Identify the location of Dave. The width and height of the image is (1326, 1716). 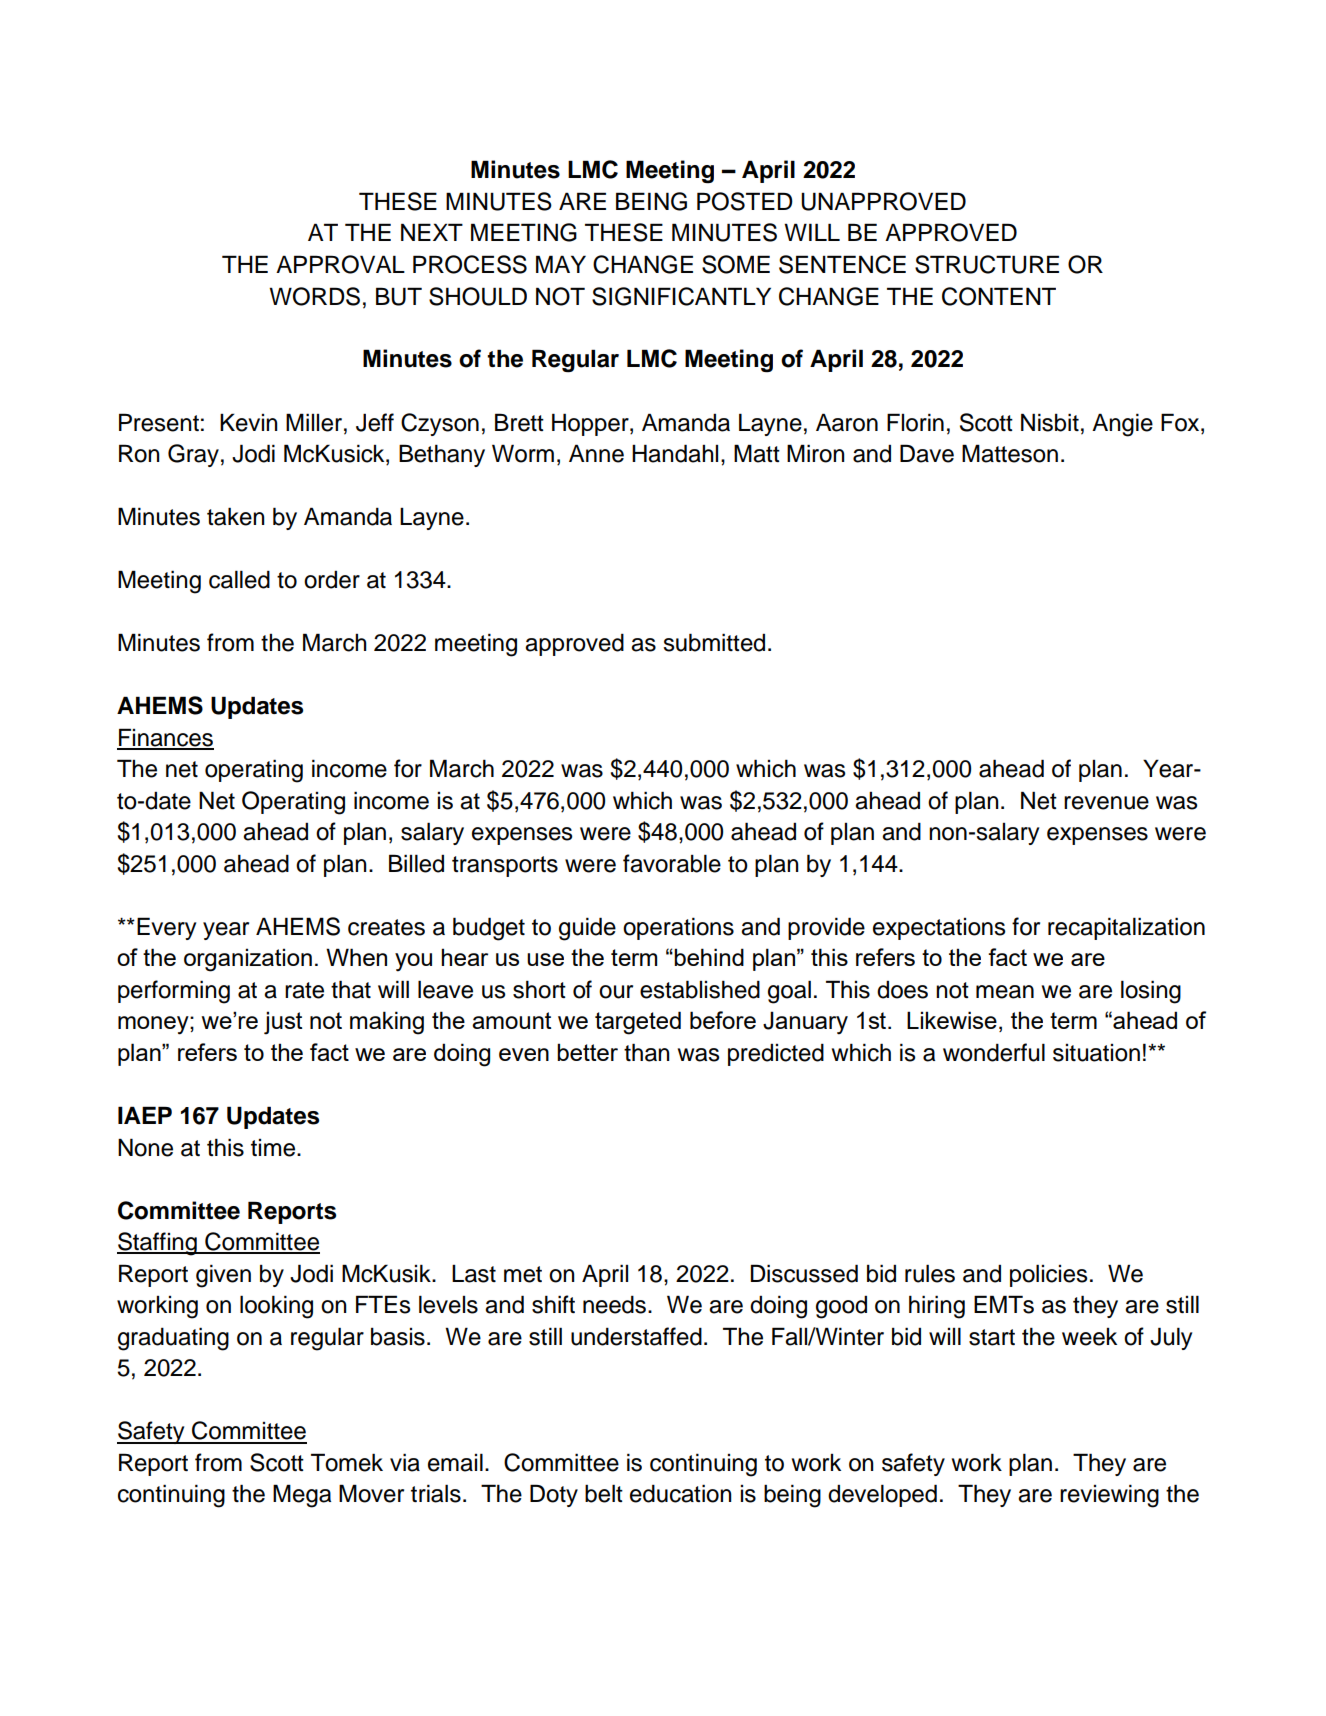
(927, 453).
